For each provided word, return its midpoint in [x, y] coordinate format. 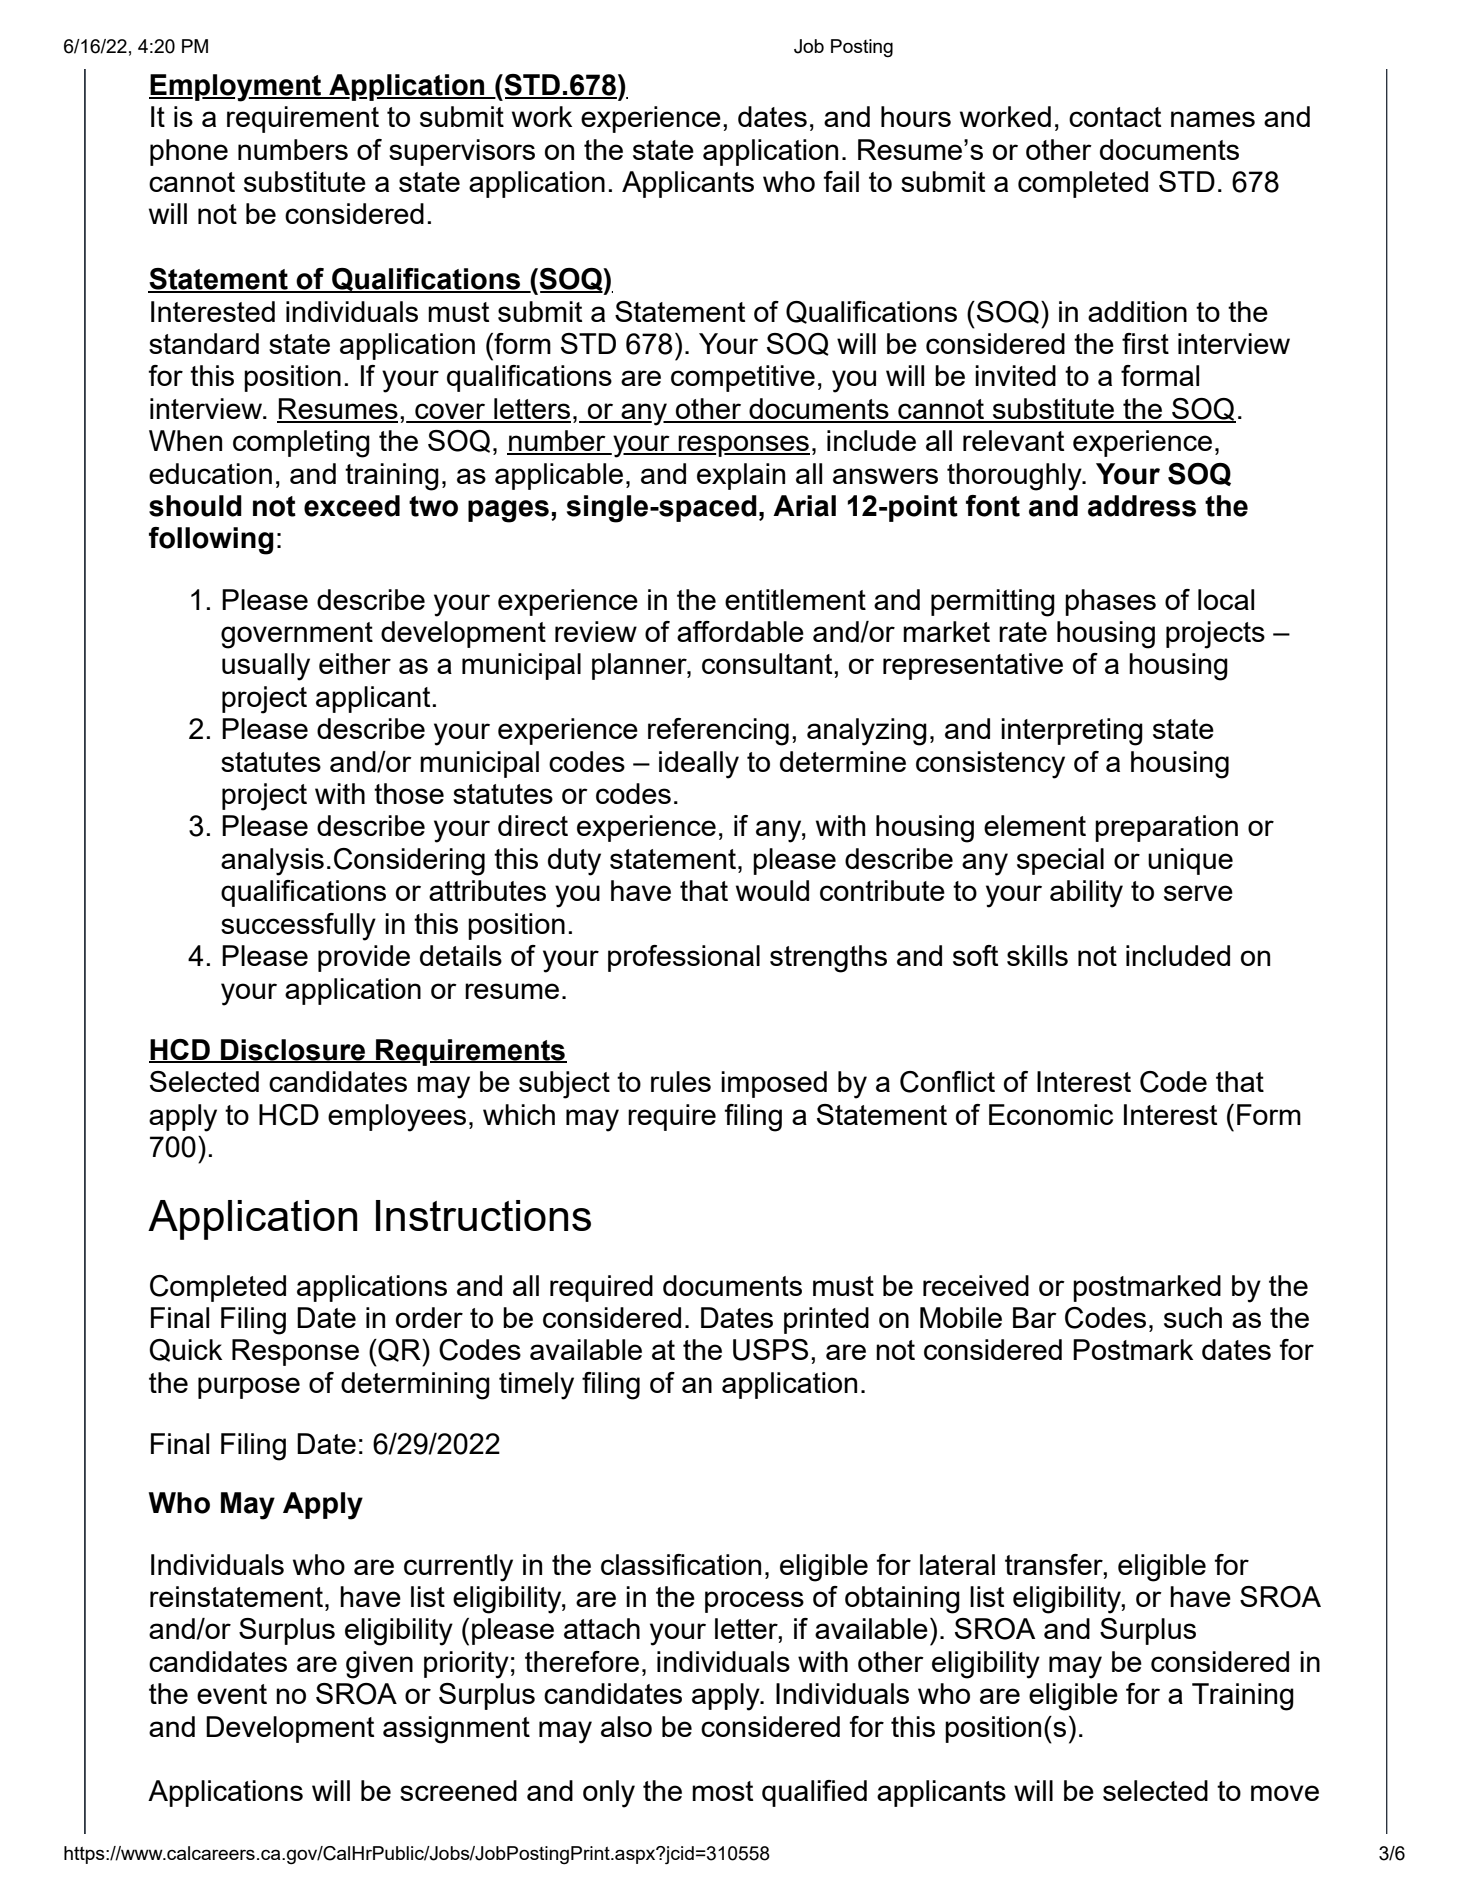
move [1285, 1793]
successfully [298, 927]
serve [1198, 893]
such [1193, 1317]
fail [841, 181]
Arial [804, 506]
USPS [770, 1350]
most [722, 1791]
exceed [352, 506]
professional [684, 958]
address [1142, 506]
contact [1115, 117]
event [232, 1694]
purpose [249, 1388]
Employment [236, 88]
